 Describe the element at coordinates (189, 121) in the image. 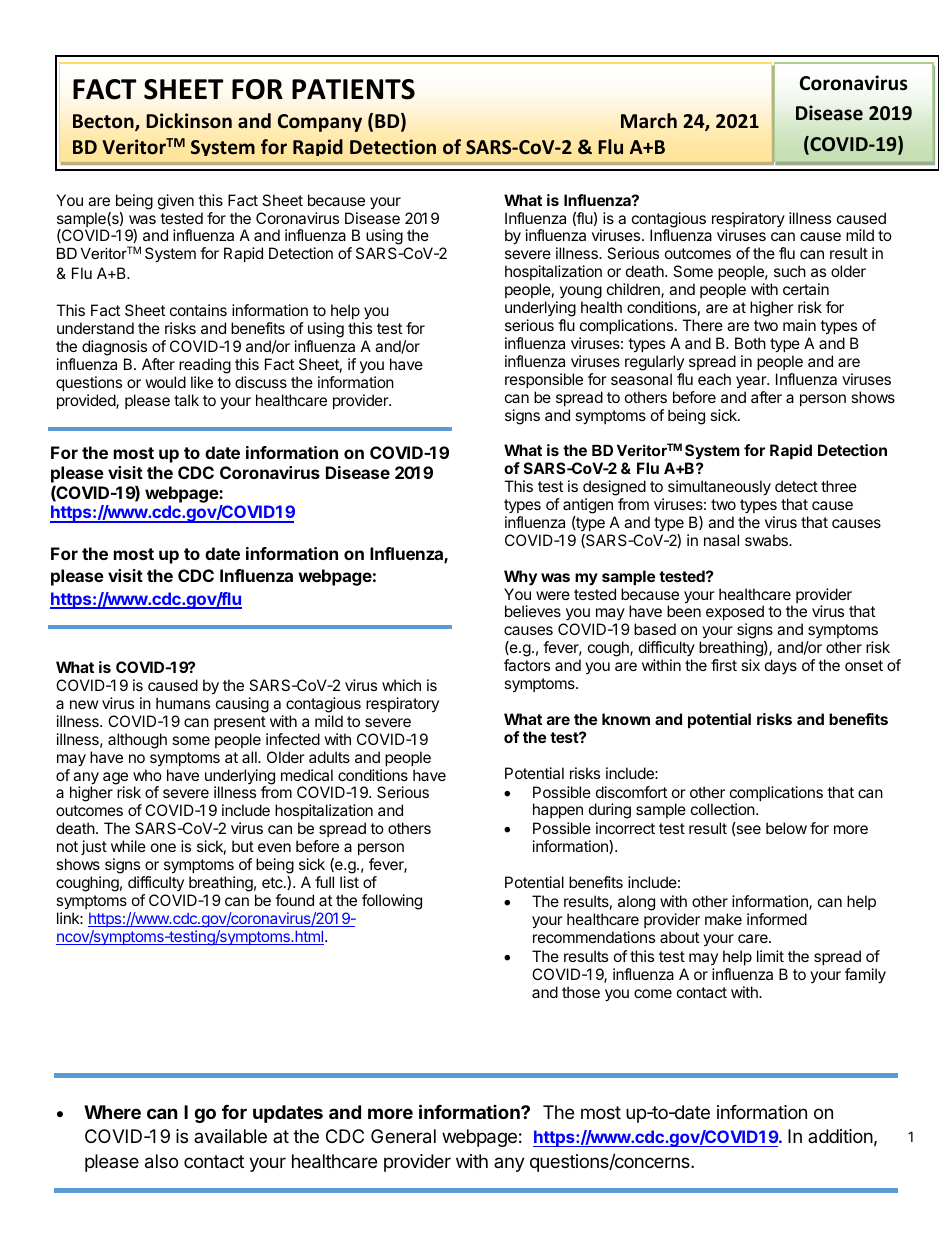

I see `Dickinson` at that location.
